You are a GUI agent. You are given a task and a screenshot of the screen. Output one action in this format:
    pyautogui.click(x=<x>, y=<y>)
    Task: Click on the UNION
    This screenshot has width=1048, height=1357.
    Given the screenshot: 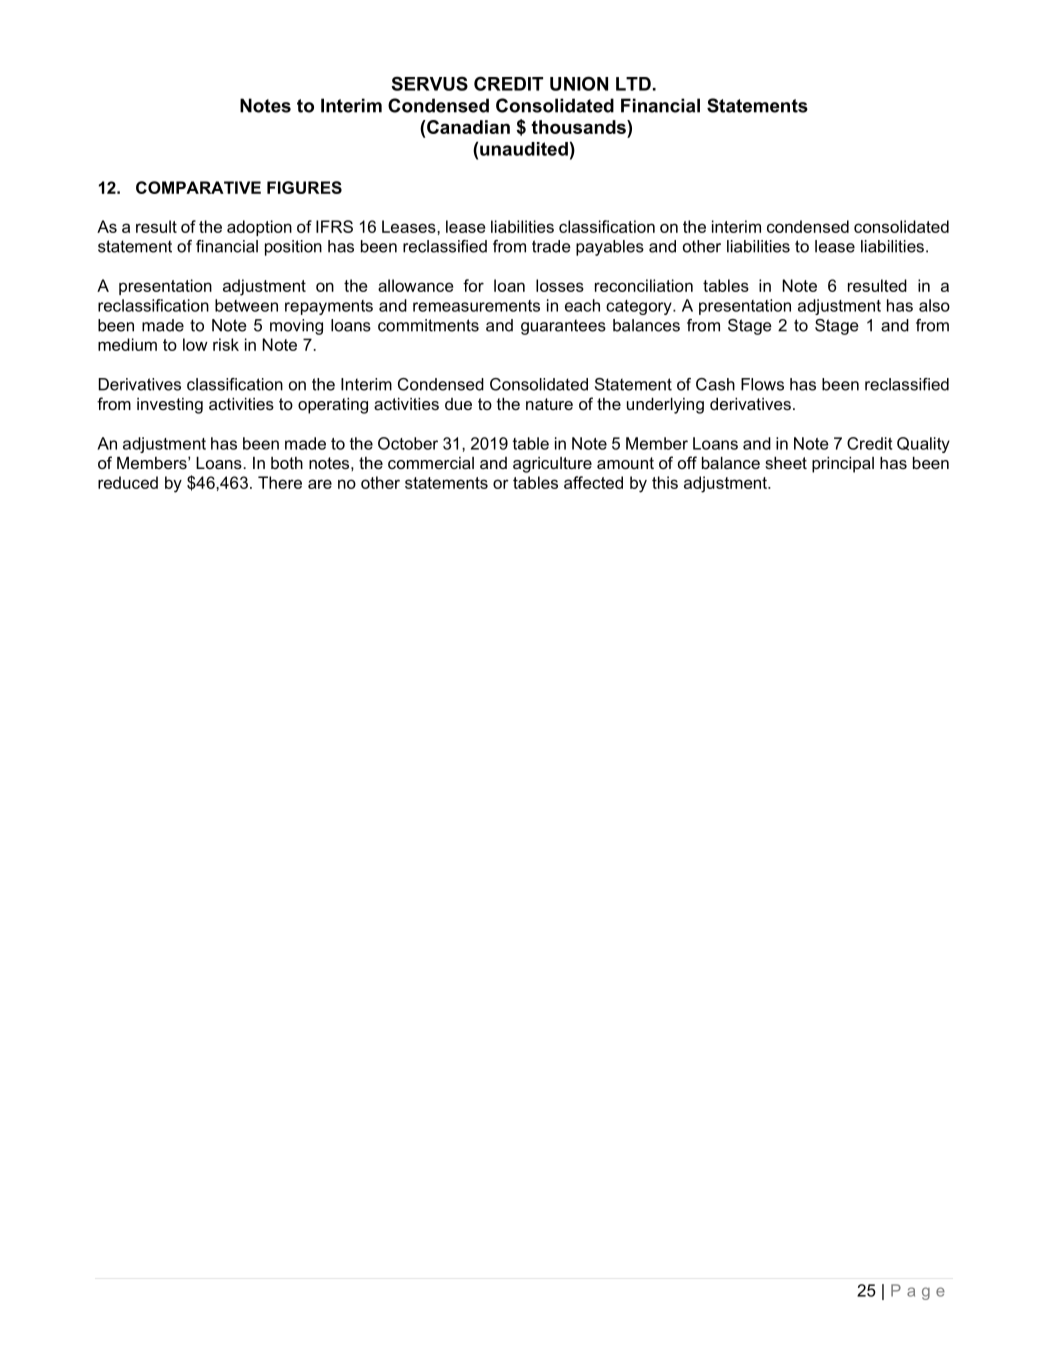 What is the action you would take?
    pyautogui.click(x=579, y=83)
